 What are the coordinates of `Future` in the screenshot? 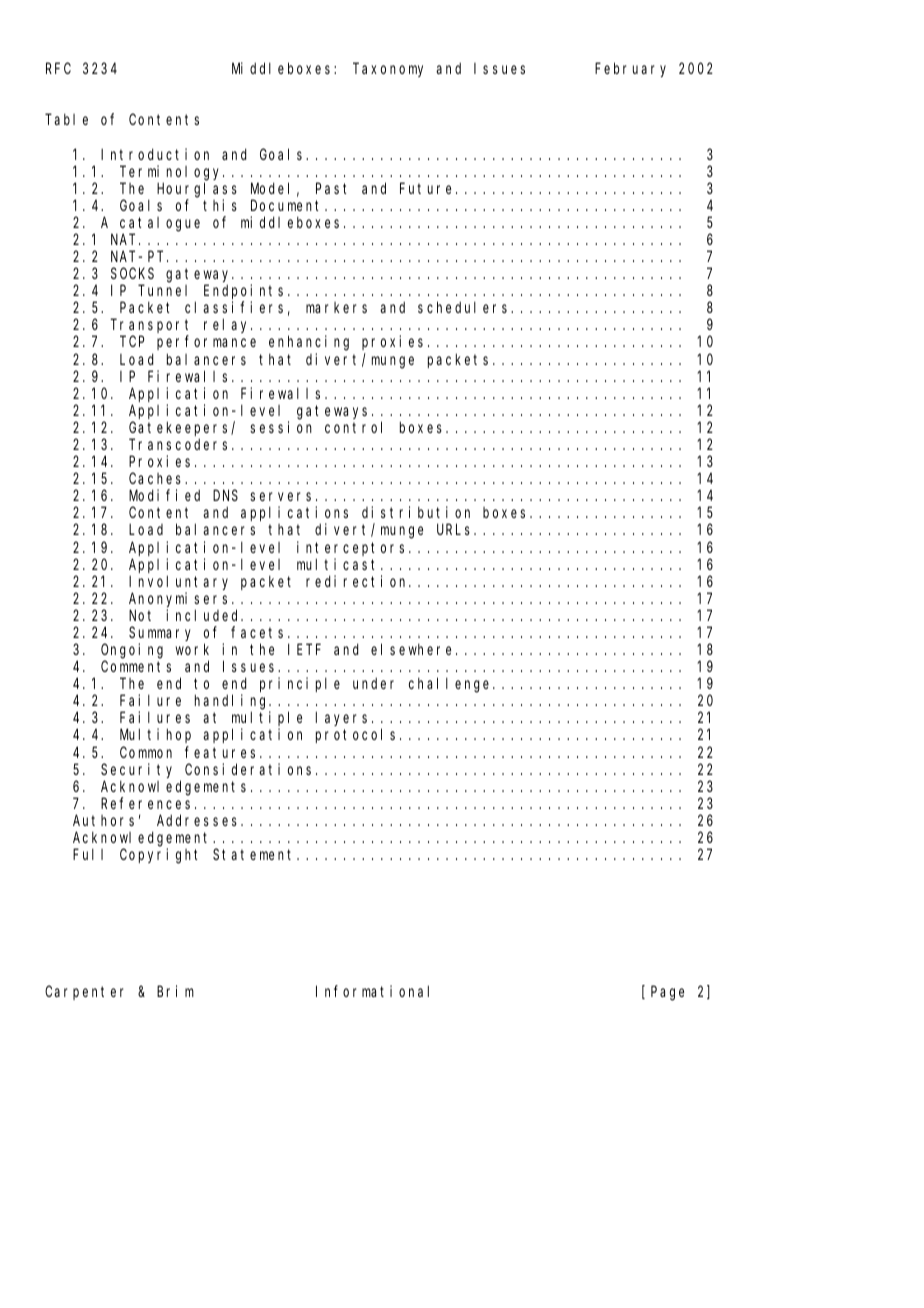 It's located at (425, 188).
